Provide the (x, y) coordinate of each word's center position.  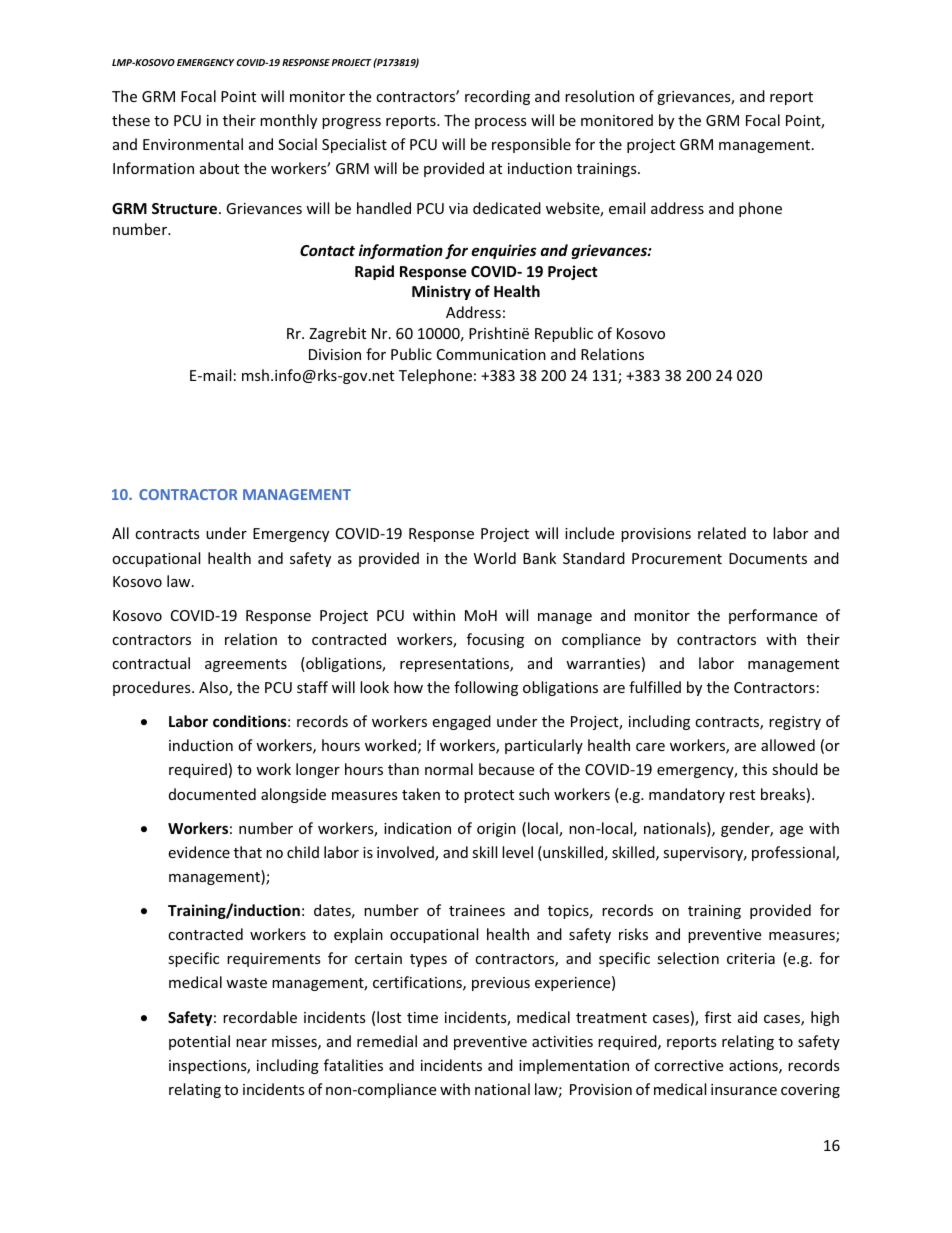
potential (199, 1042)
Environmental (193, 144)
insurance (744, 1089)
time (422, 1017)
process (501, 123)
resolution (599, 96)
